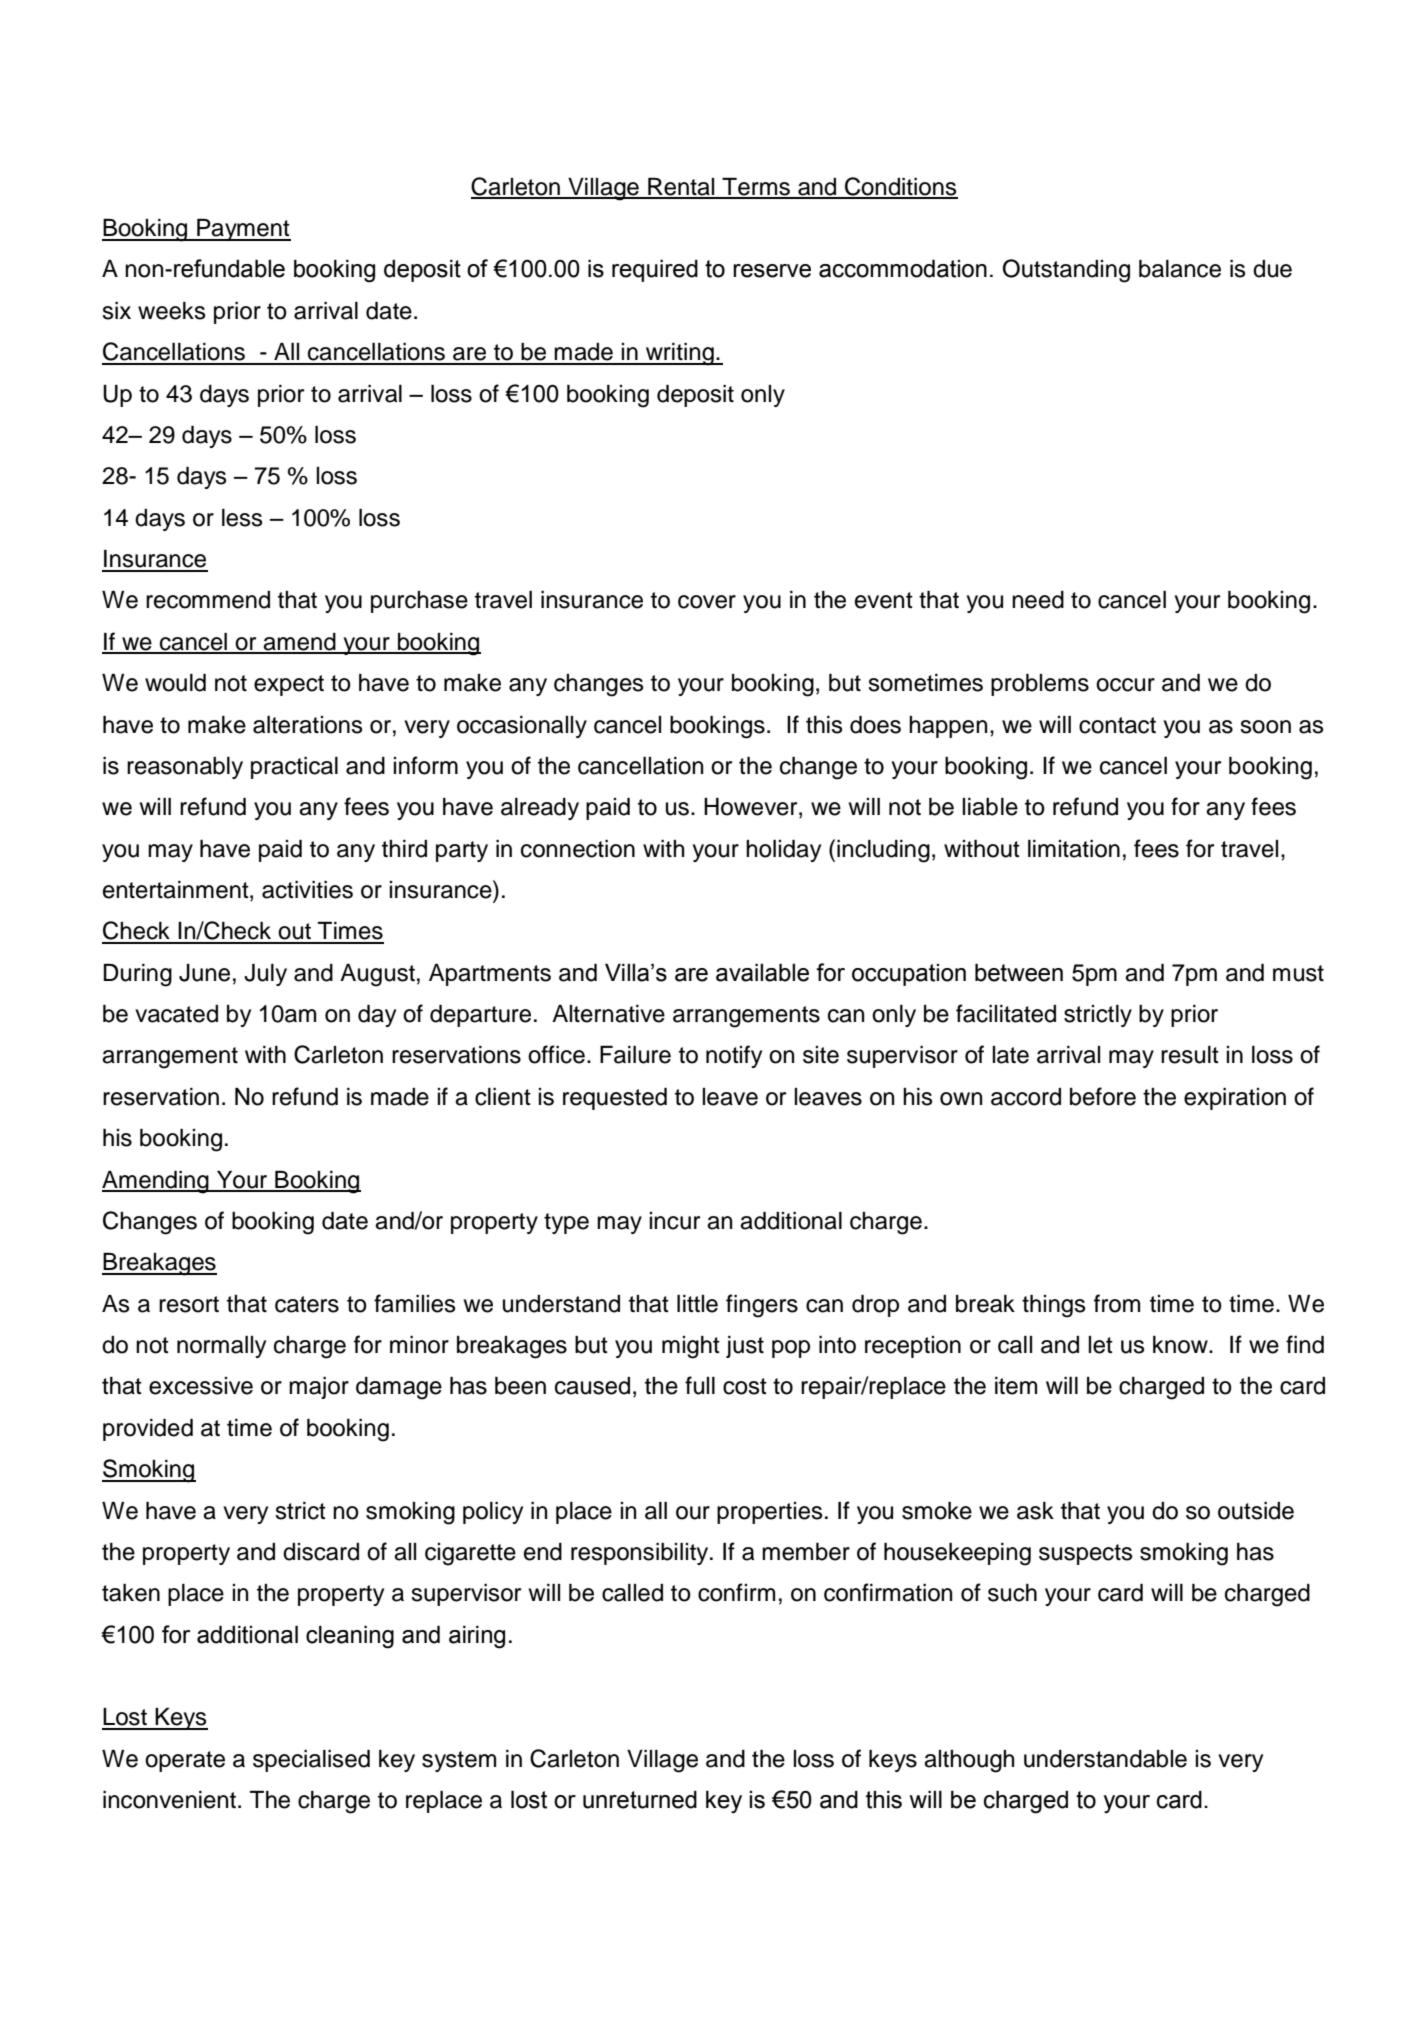 The width and height of the image is (1428, 2019). I want to click on available, so click(762, 972).
